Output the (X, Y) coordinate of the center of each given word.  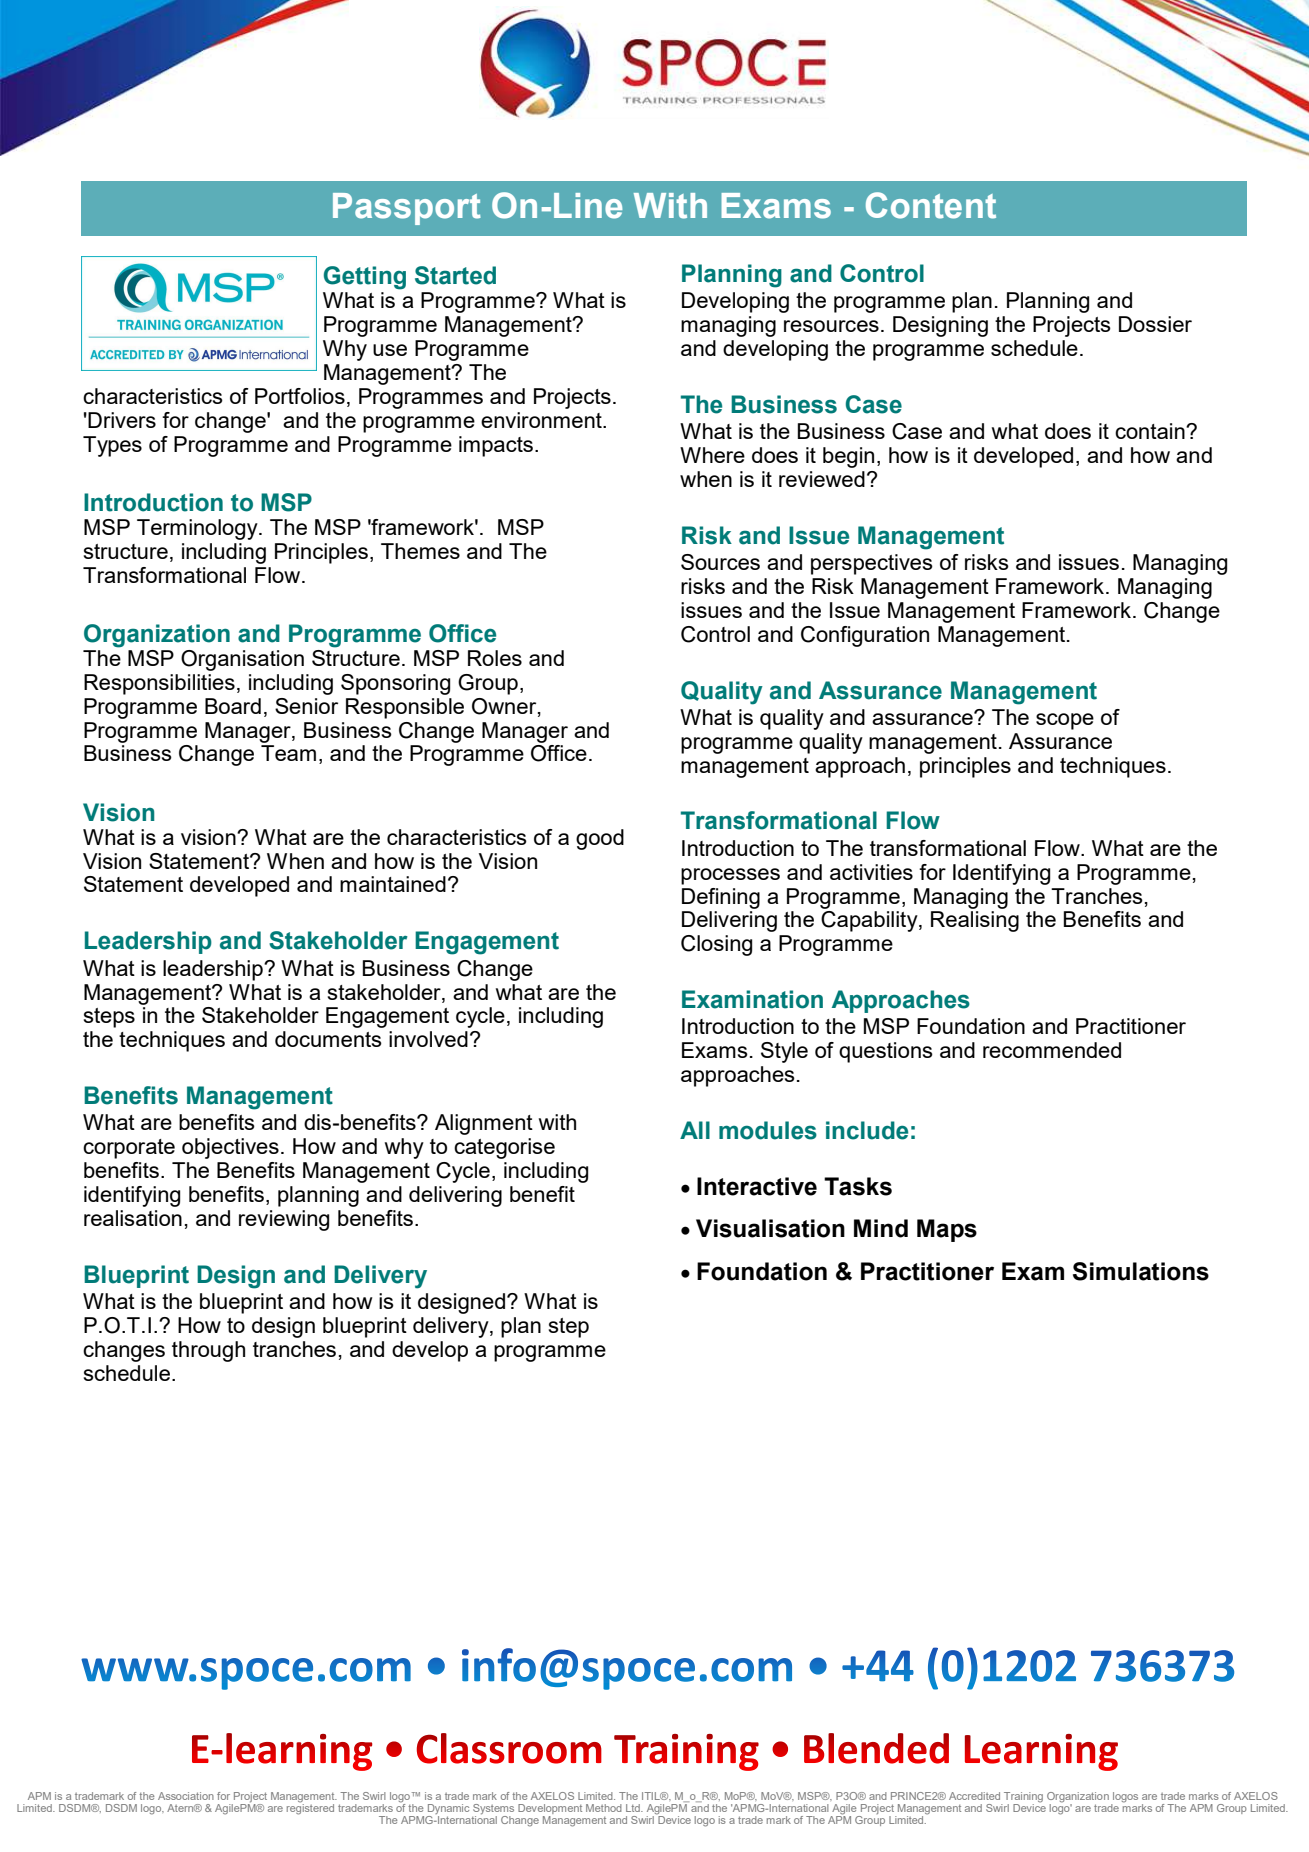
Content (931, 205)
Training (1022, 1798)
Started (455, 275)
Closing (716, 945)
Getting (365, 278)
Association (186, 1796)
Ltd (634, 1808)
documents (328, 1039)
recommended (1052, 1050)
